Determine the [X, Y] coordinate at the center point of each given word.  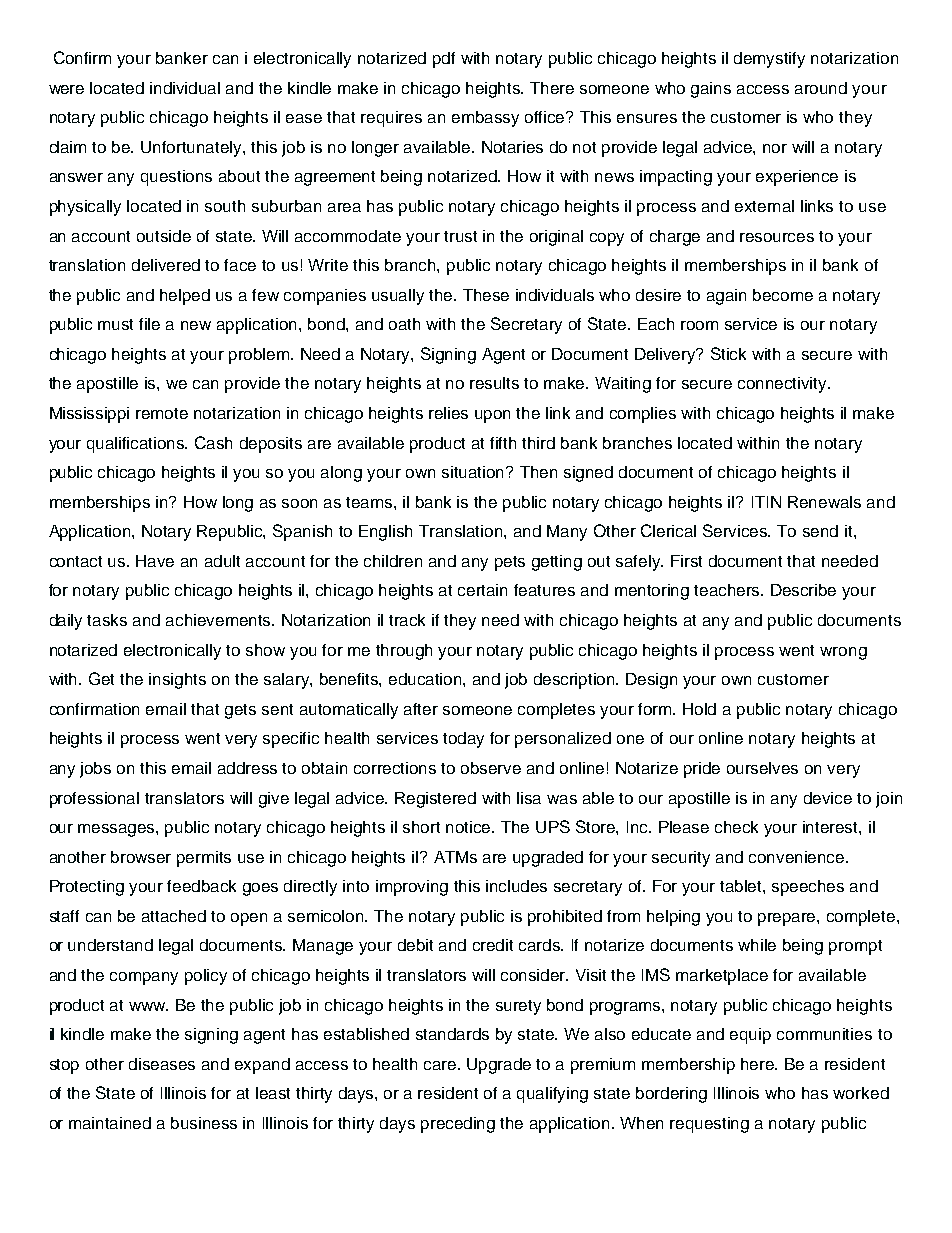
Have [155, 561]
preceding [458, 1125]
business [204, 1123]
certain [482, 590]
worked [861, 1093]
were [66, 89]
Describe [803, 590]
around [821, 88]
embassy [485, 119]
